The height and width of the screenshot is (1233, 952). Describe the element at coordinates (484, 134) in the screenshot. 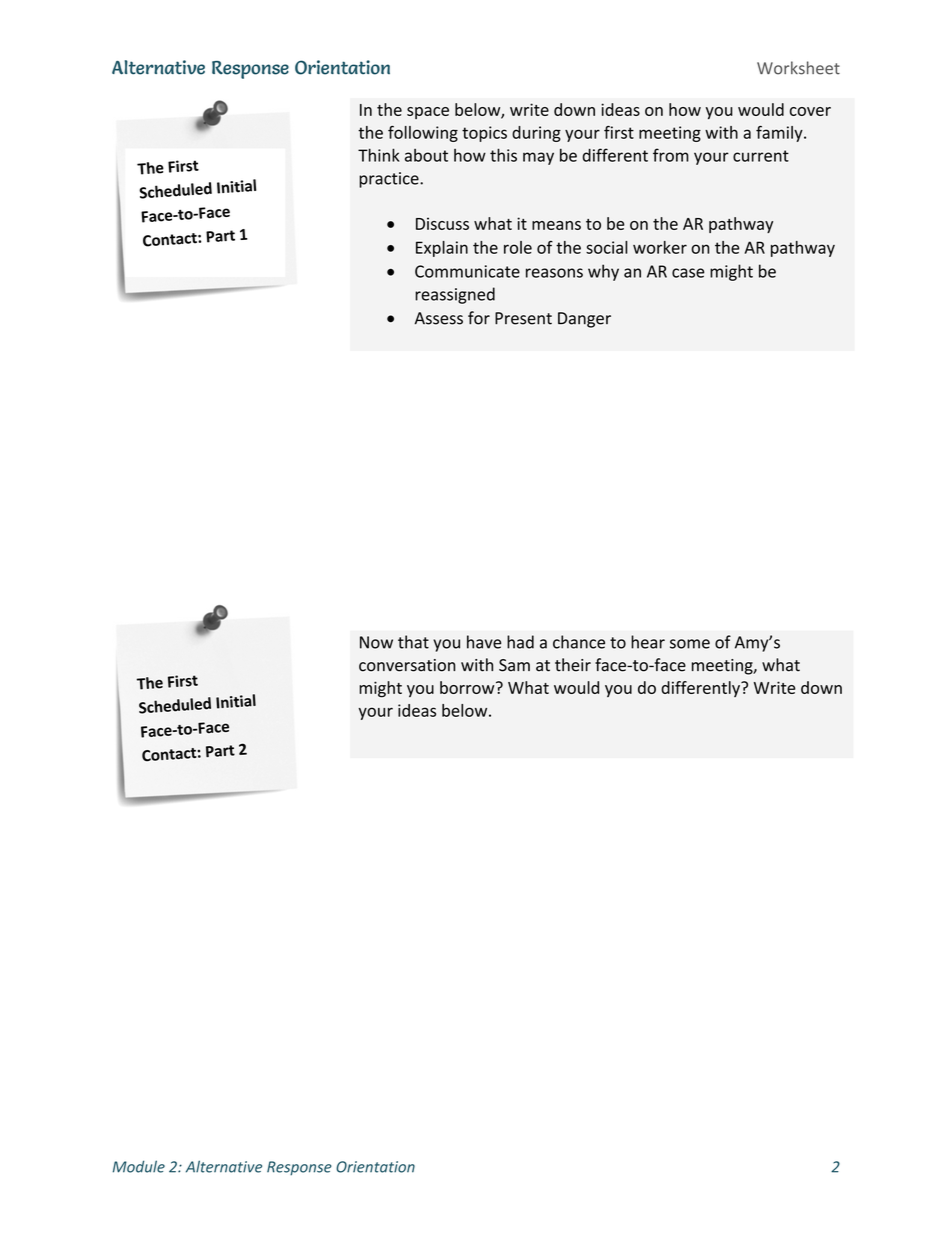

I see `topics` at that location.
